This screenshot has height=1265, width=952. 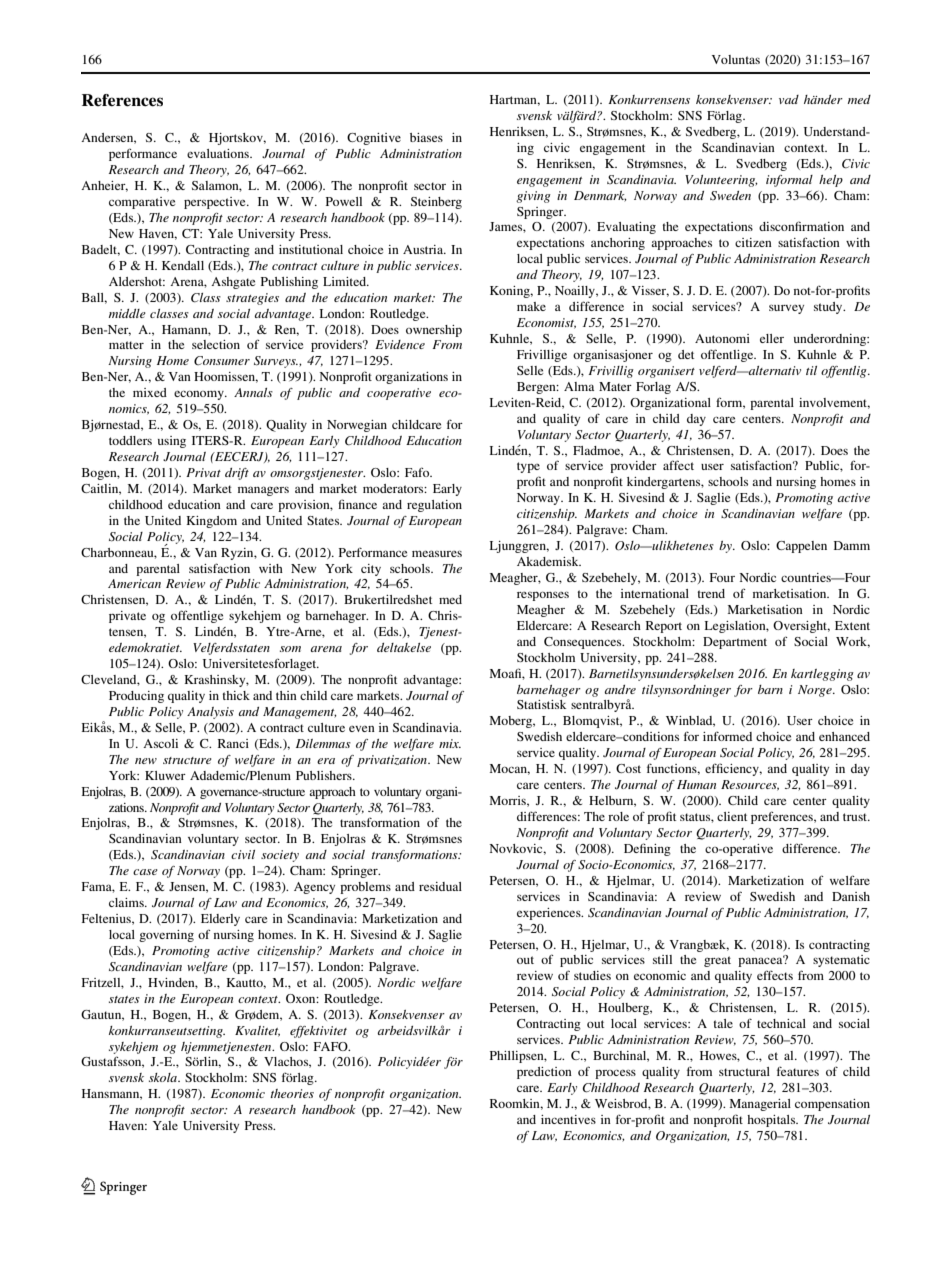 What do you see at coordinates (426, 137) in the screenshot?
I see `biases` at bounding box center [426, 137].
